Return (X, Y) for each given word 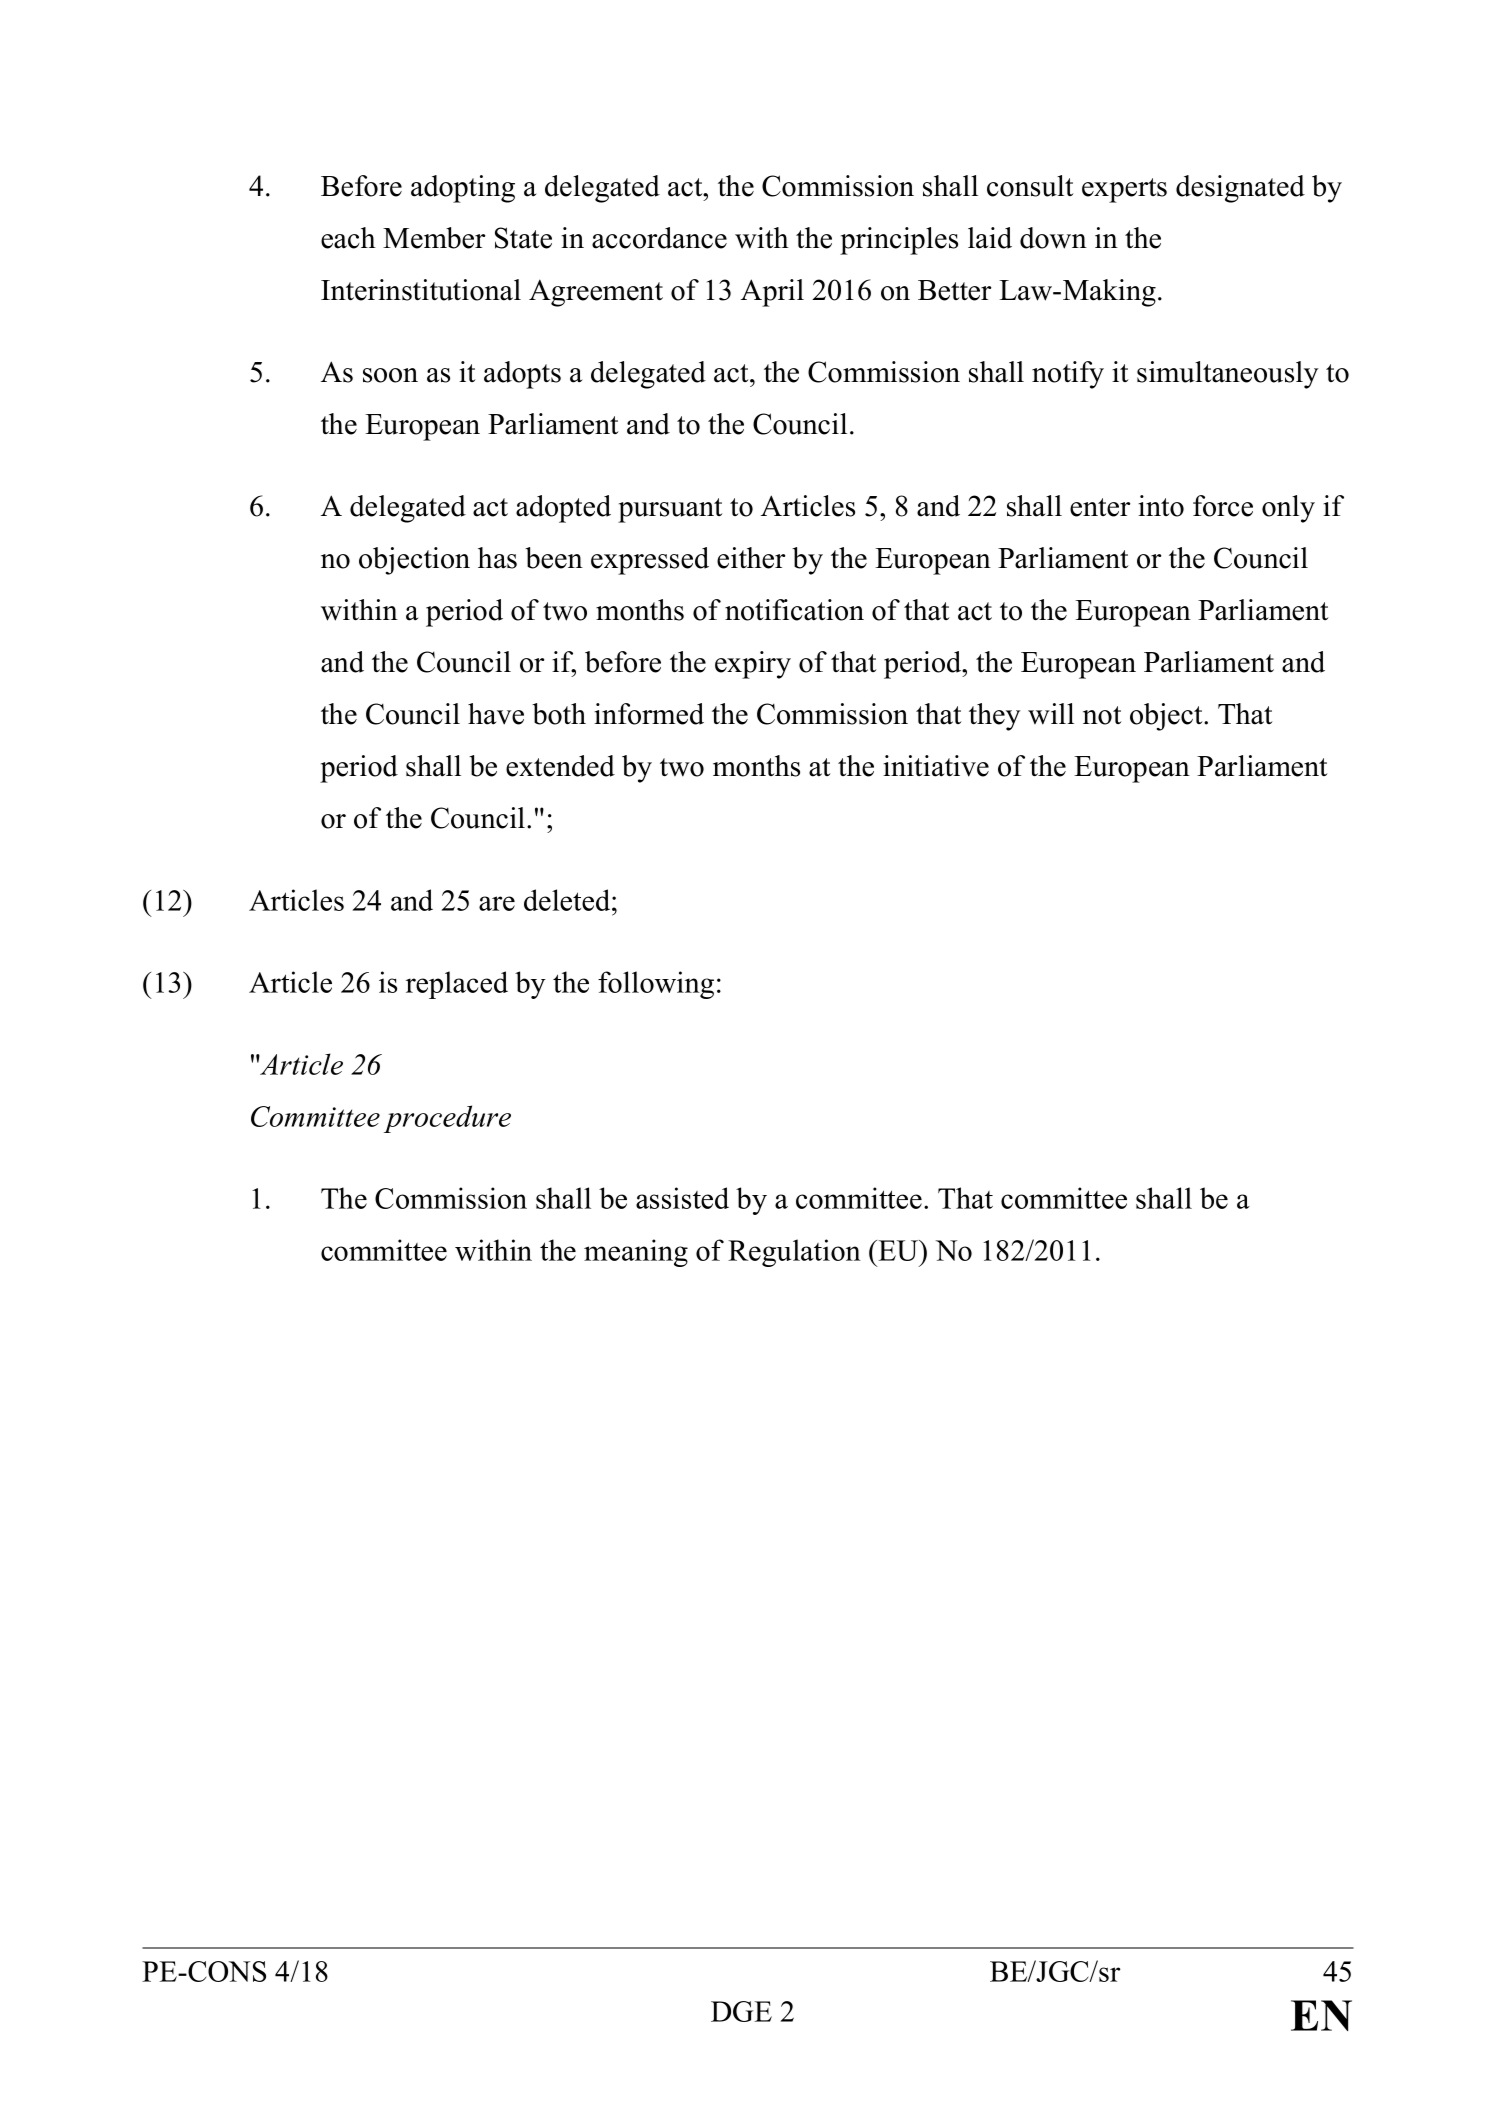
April (772, 293)
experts (1124, 190)
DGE (741, 2011)
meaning (636, 1253)
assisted (682, 1198)
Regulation (794, 1253)
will (1051, 714)
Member (434, 238)
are (497, 903)
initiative (936, 766)
